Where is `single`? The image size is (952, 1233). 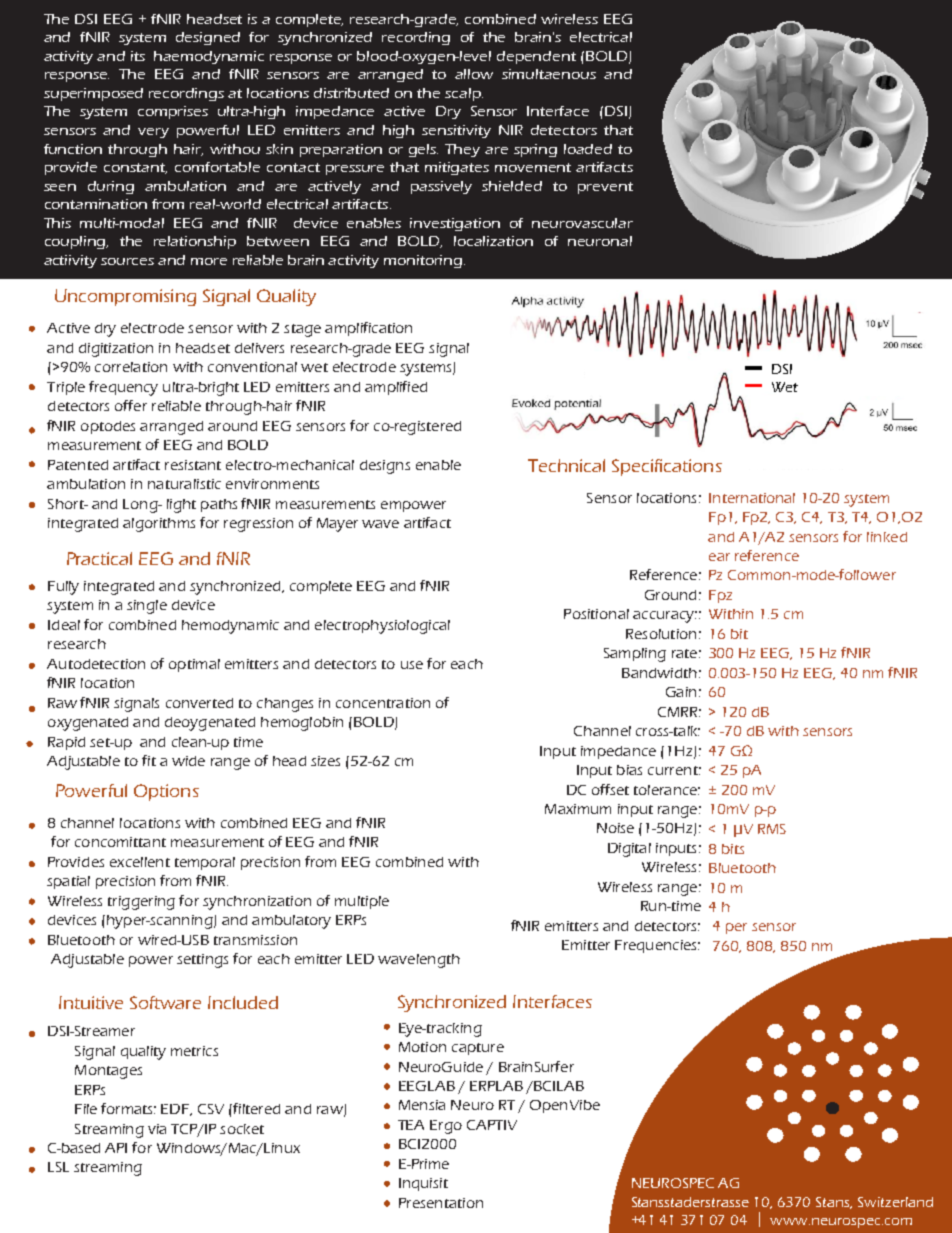
single is located at coordinates (147, 607).
